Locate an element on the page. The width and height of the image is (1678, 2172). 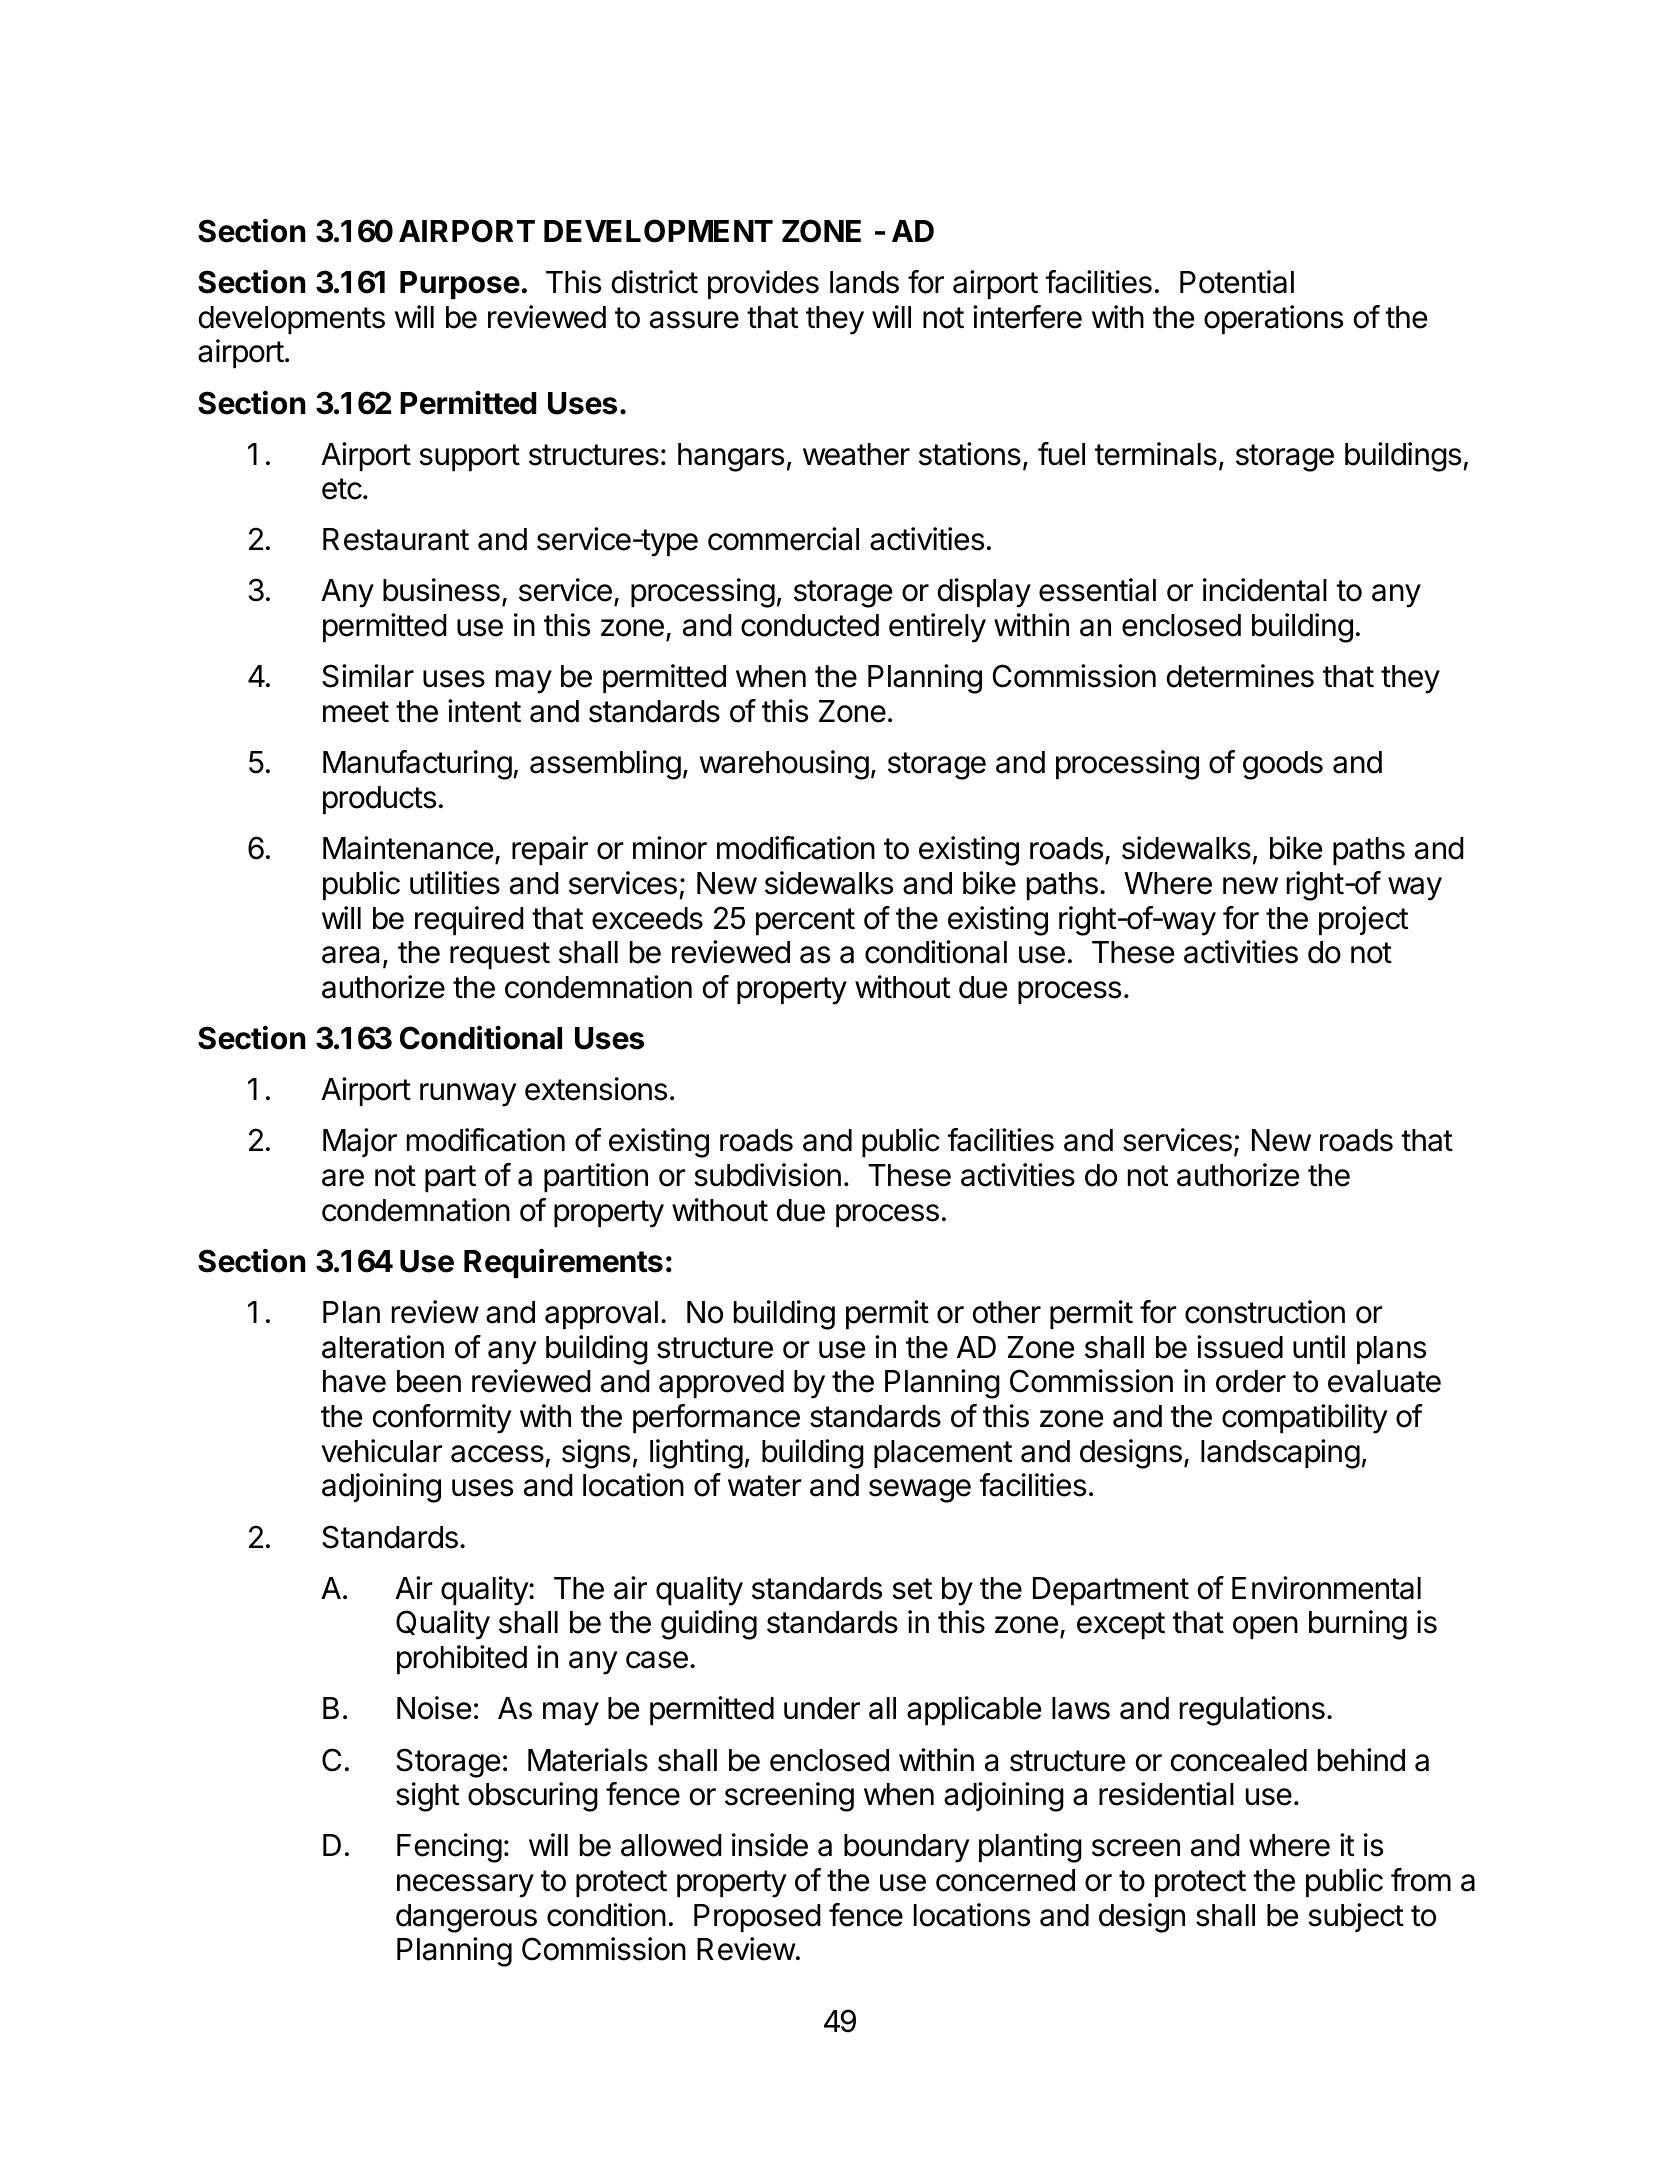
operations is located at coordinates (1273, 319).
